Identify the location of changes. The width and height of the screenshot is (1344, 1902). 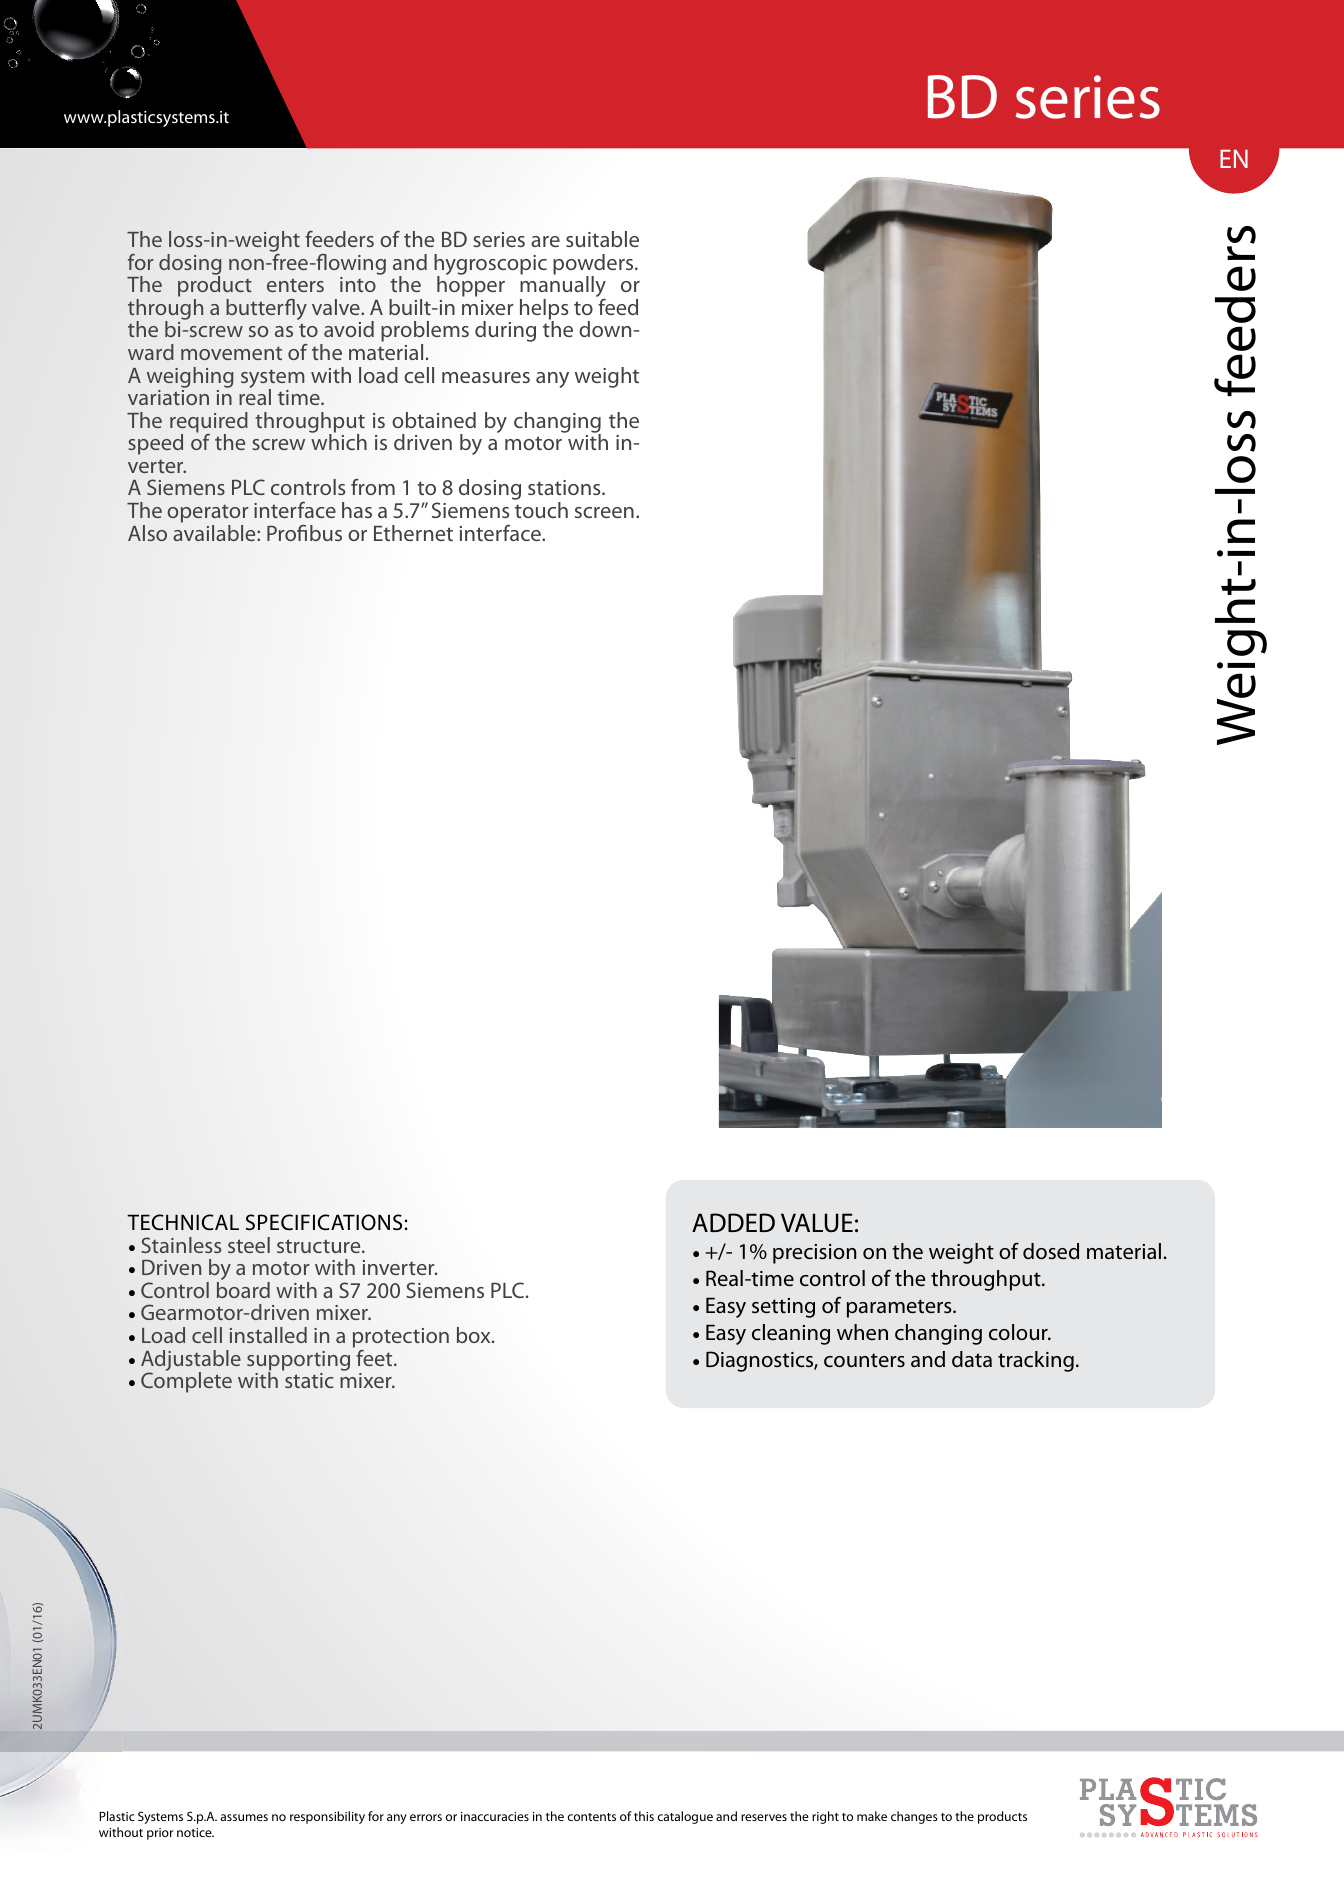
(914, 1817).
